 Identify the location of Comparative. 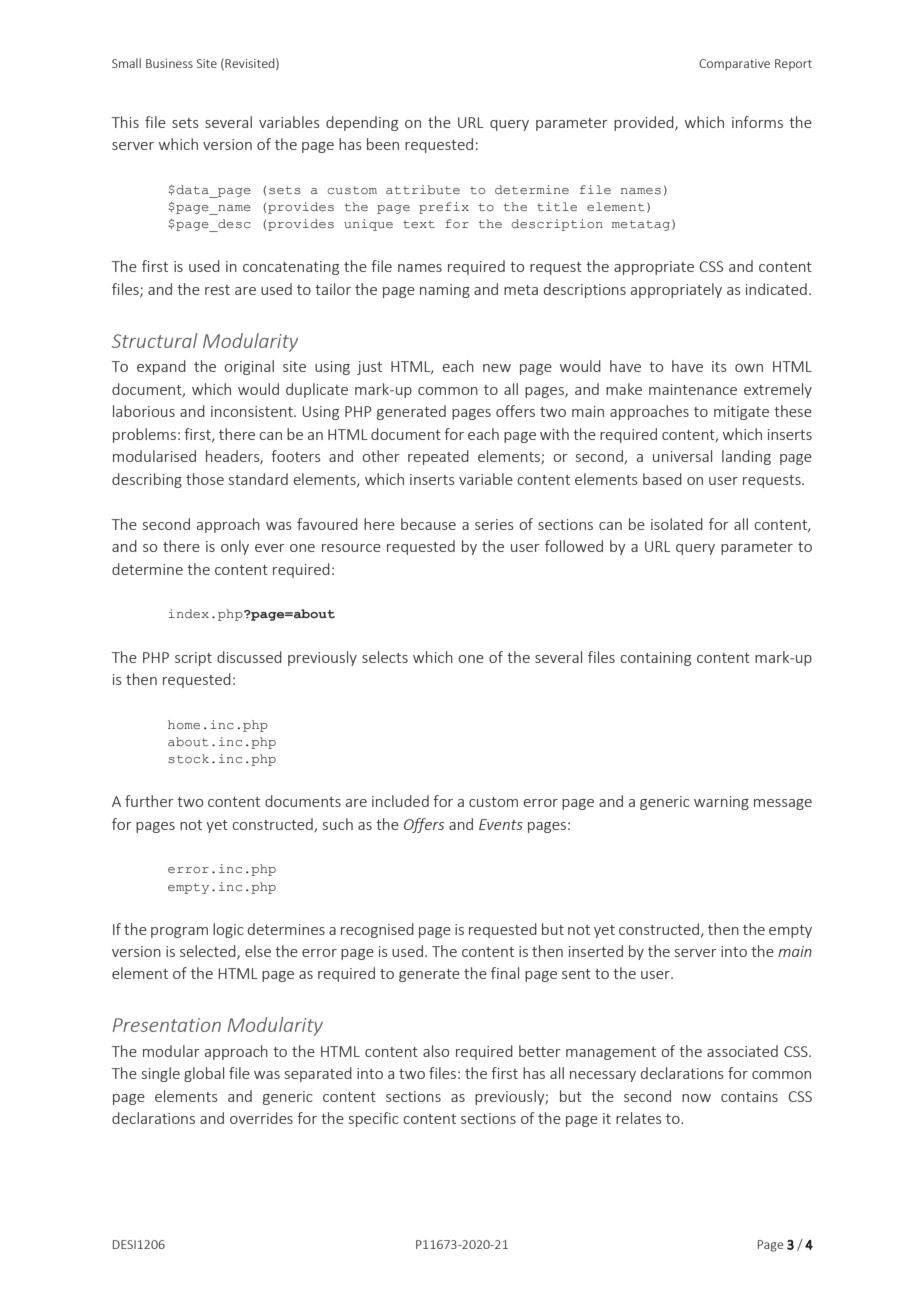
(734, 65).
